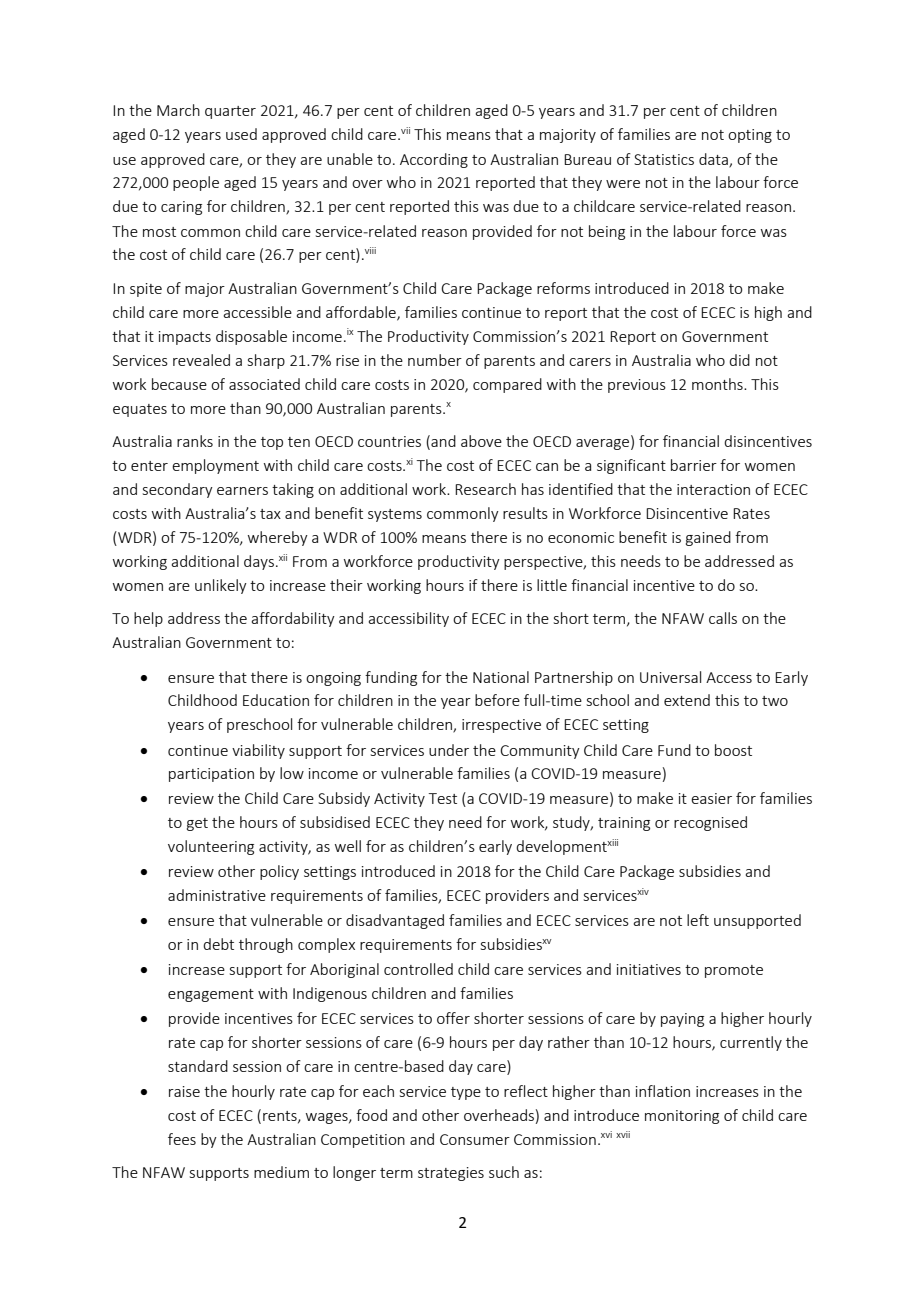 The image size is (924, 1308). What do you see at coordinates (182, 1139) in the screenshot?
I see `fees` at bounding box center [182, 1139].
